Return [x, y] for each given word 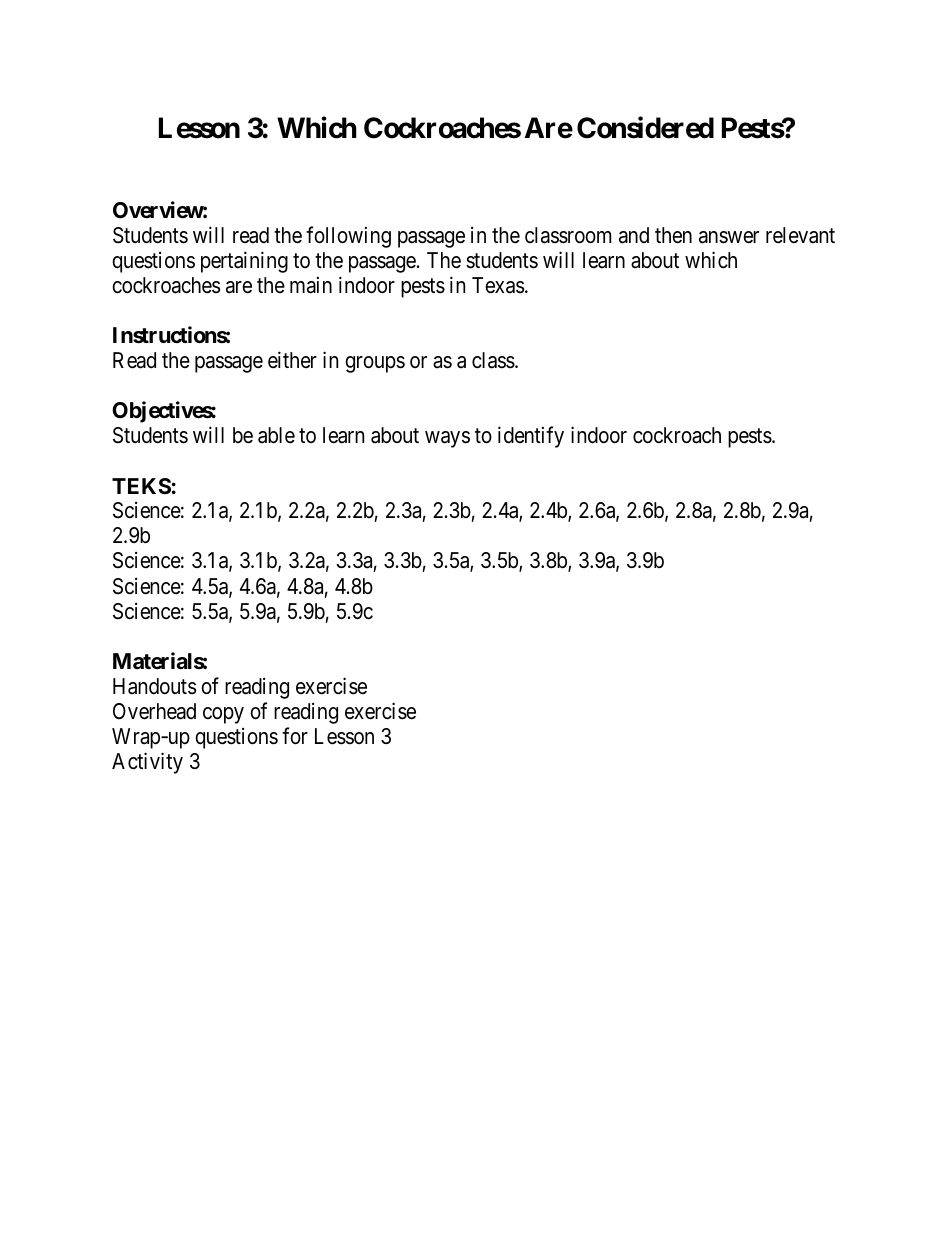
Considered [645, 127]
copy [223, 715]
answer [729, 237]
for [295, 736]
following [348, 237]
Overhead [154, 711]
